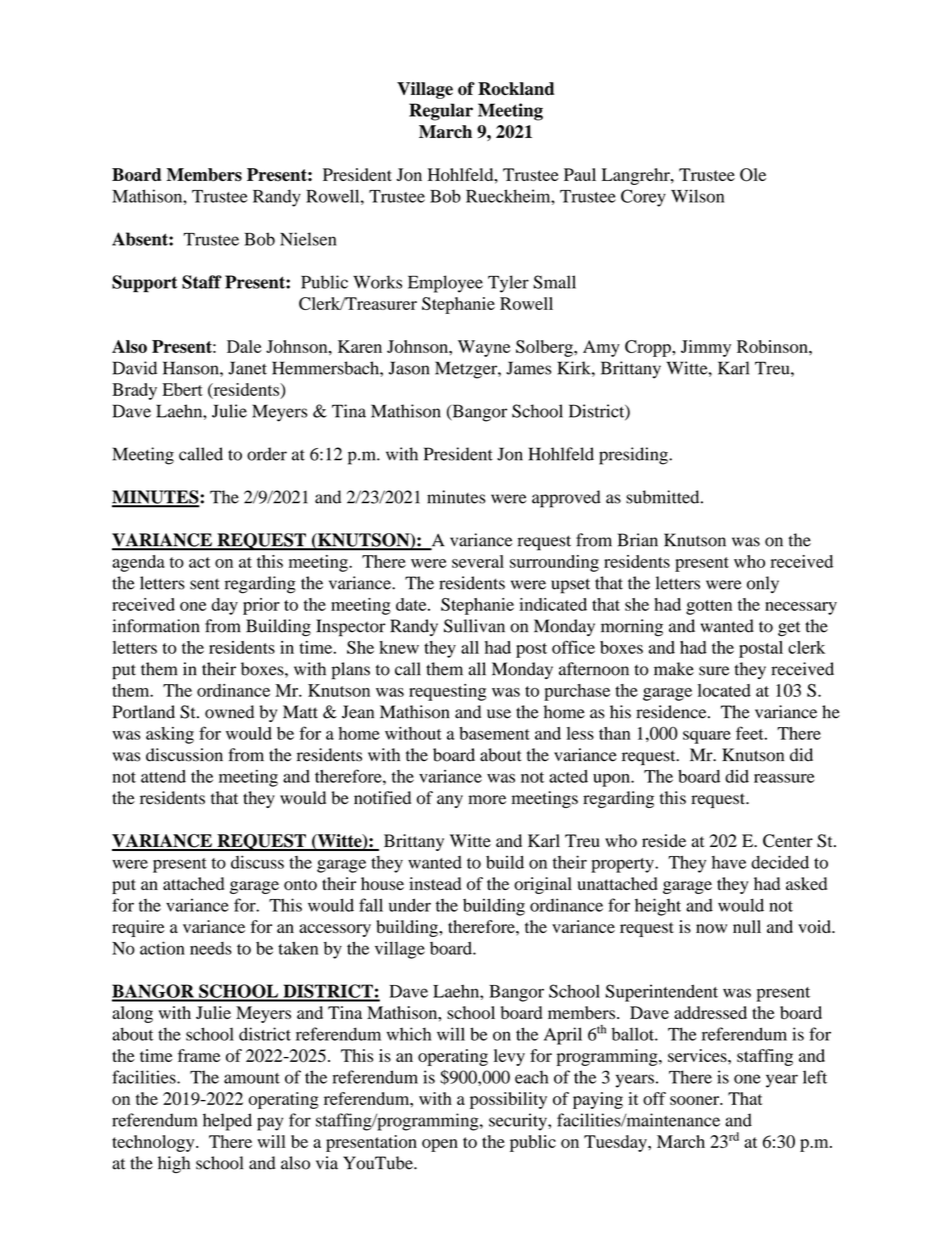 The width and height of the screenshot is (952, 1233). What do you see at coordinates (308, 239) in the screenshot?
I see `Nielsen` at bounding box center [308, 239].
